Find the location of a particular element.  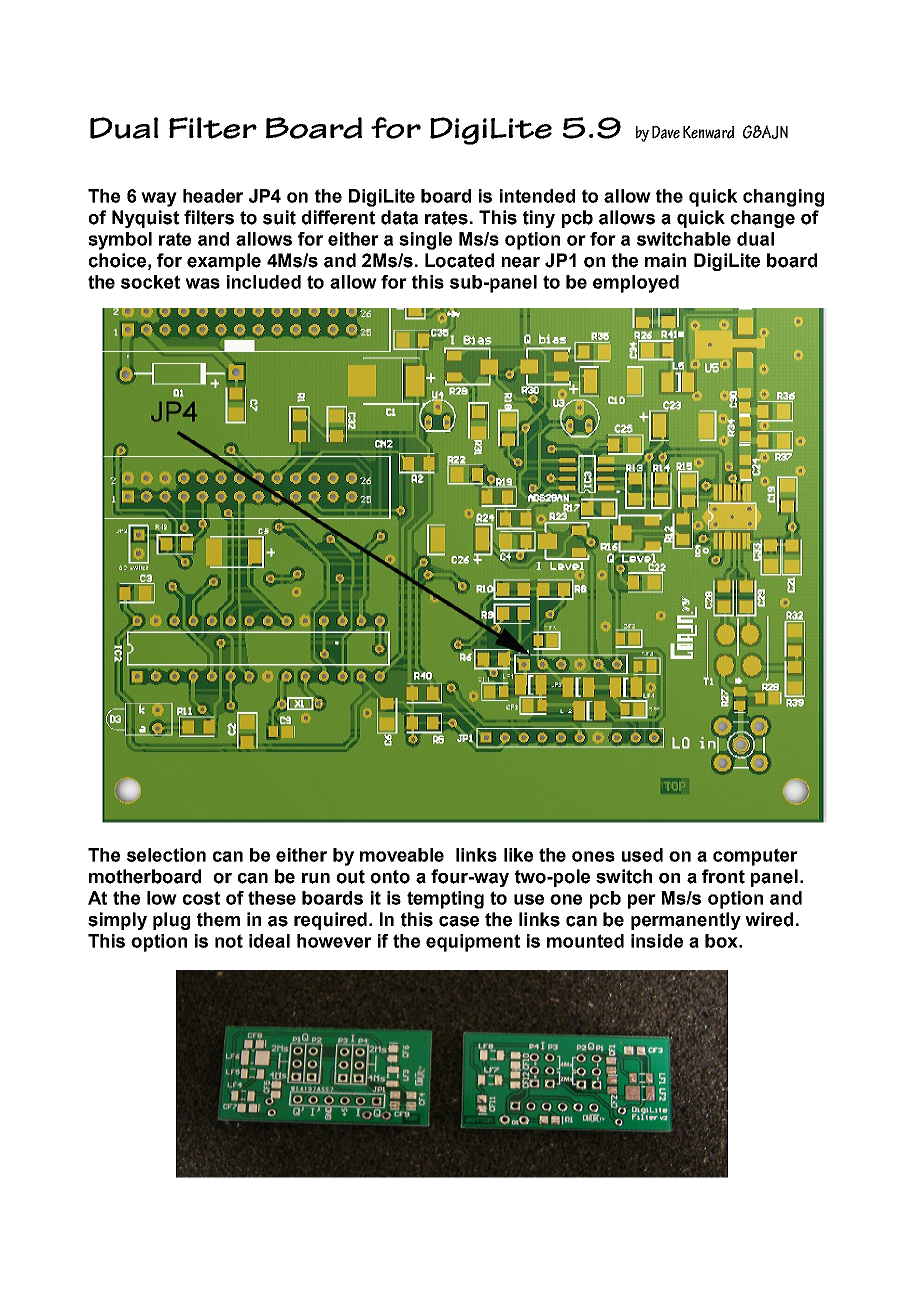

them is located at coordinates (218, 919).
